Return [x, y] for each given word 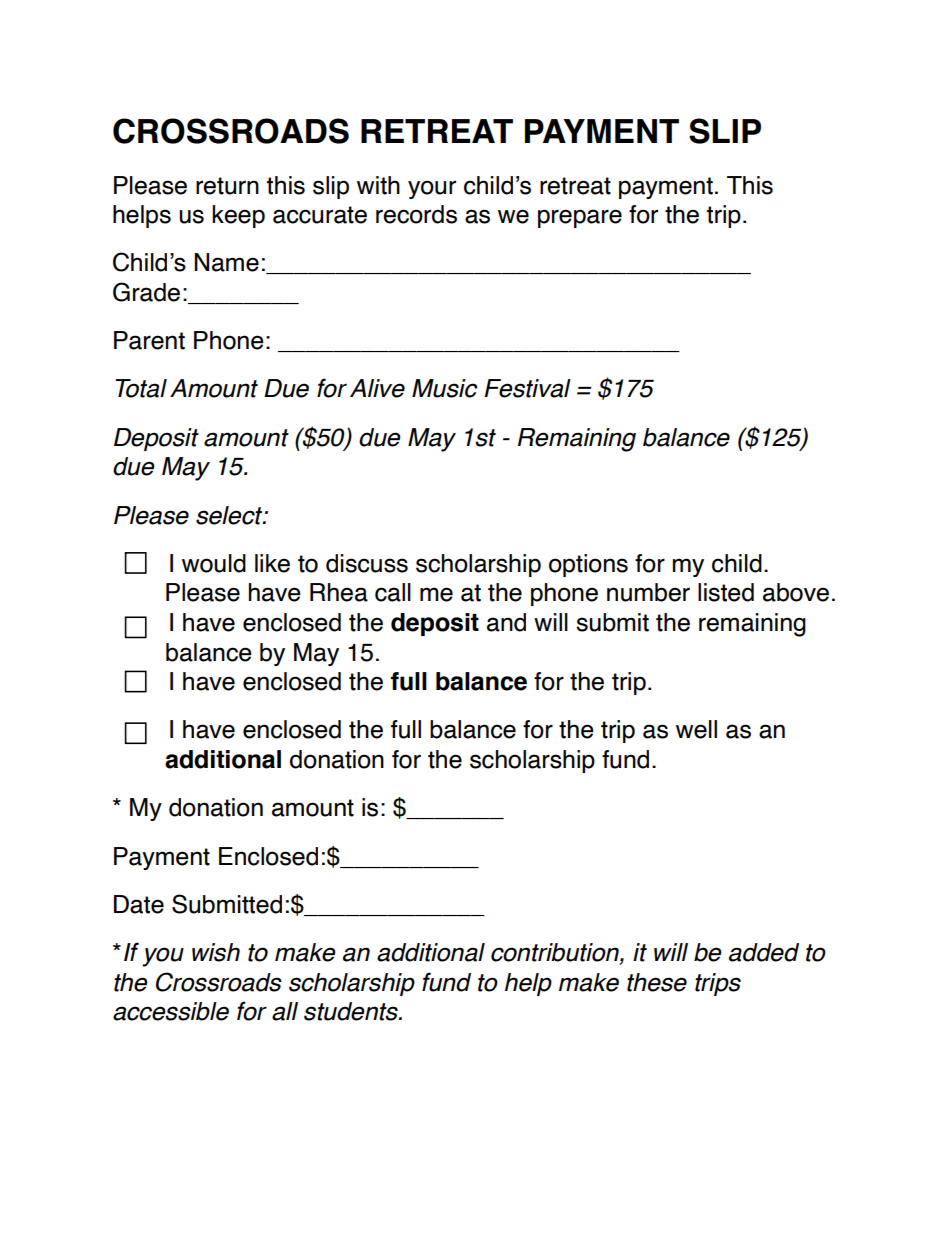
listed [726, 592]
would [214, 563]
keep [238, 216]
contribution [556, 953]
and [506, 622]
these [657, 982]
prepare [580, 218]
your [432, 189]
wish [216, 952]
